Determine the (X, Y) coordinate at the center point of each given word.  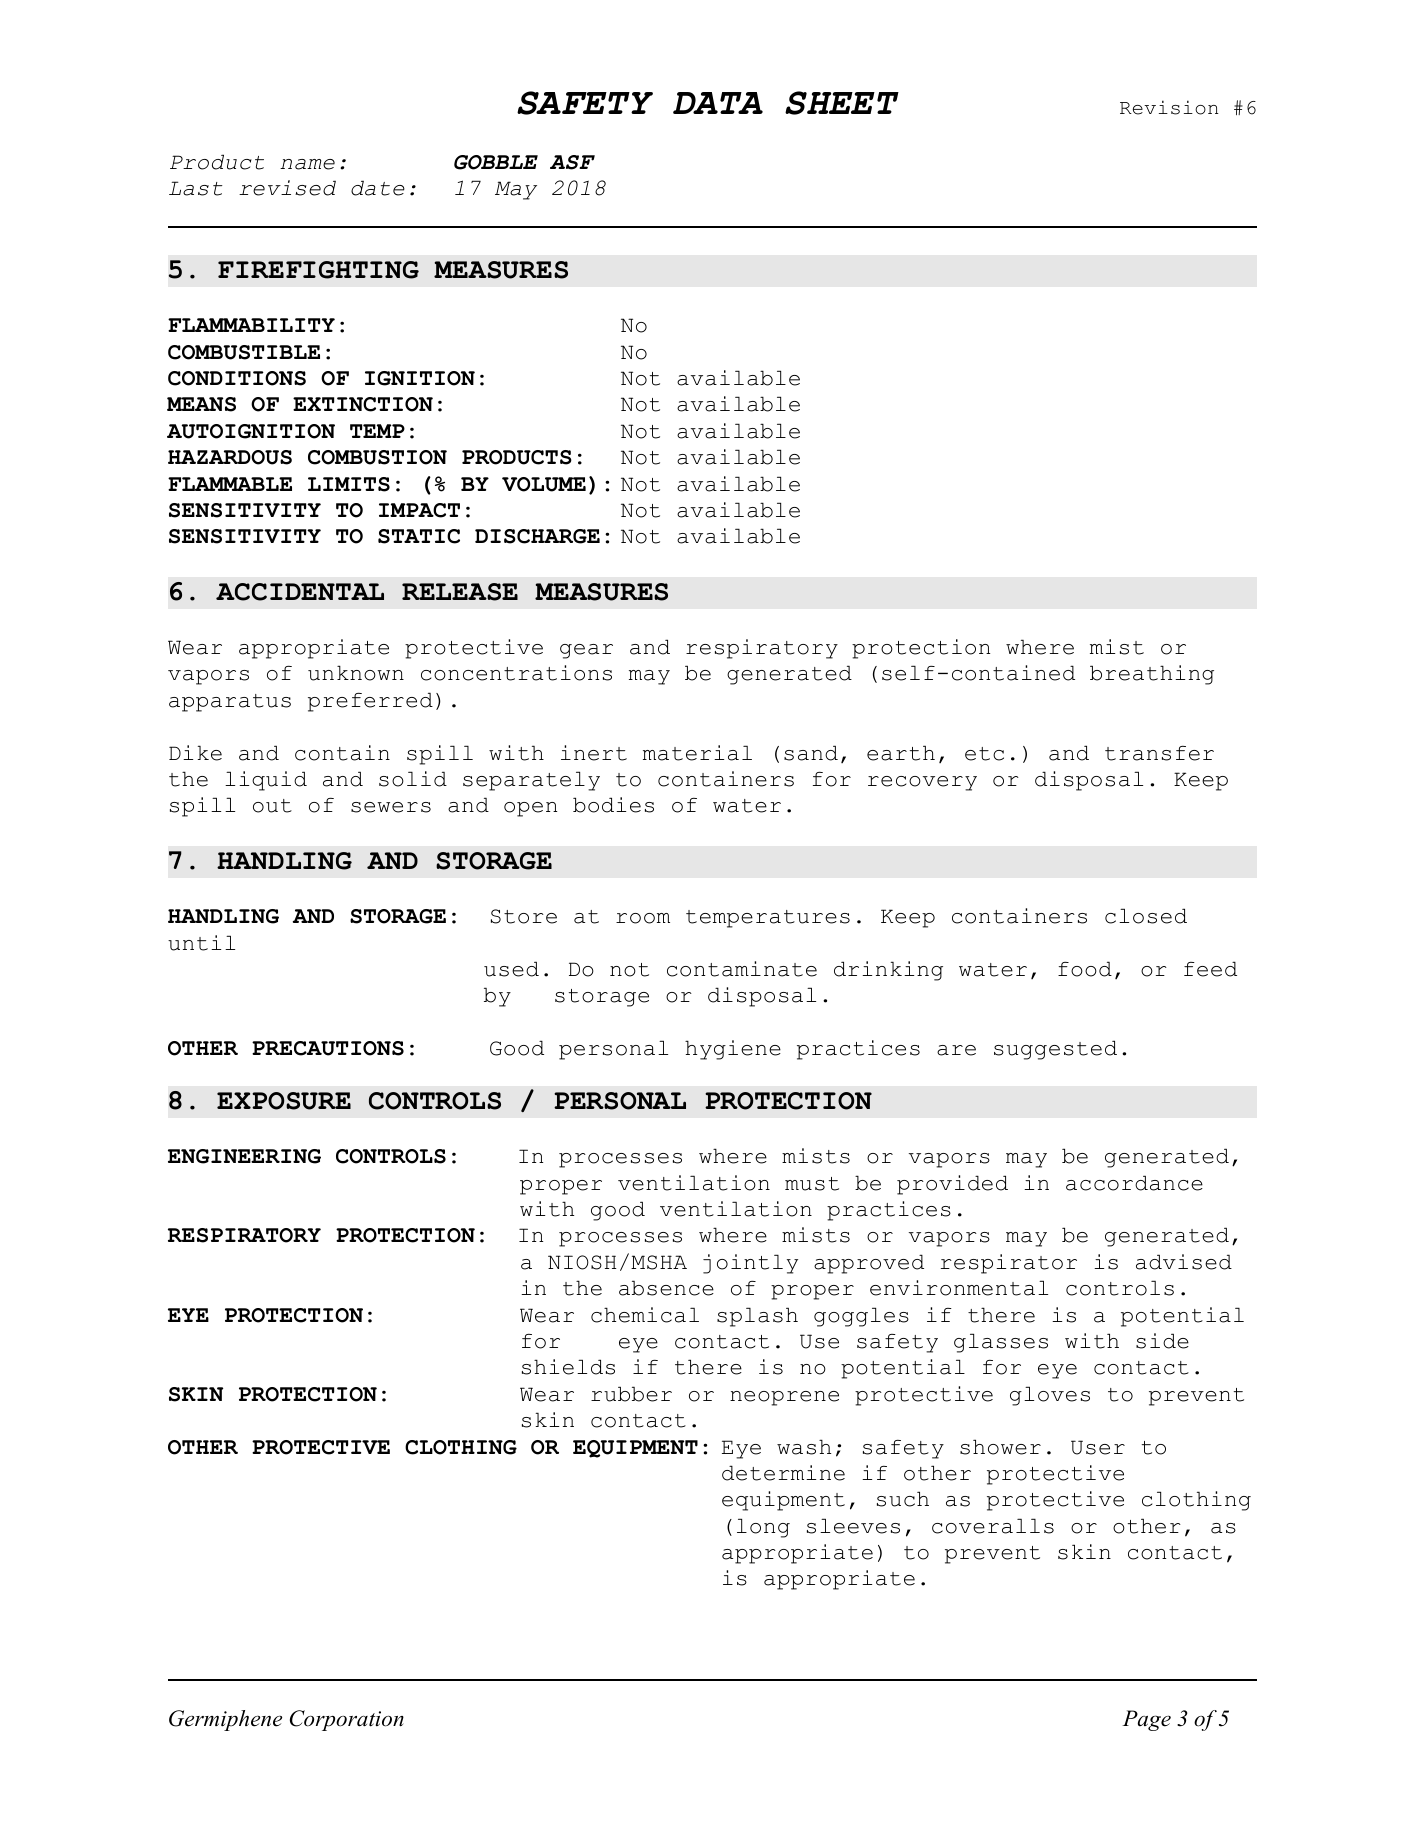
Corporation (347, 1720)
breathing (1152, 675)
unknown (356, 673)
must (812, 1184)
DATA (718, 103)
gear (586, 651)
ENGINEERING (244, 1156)
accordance (1134, 1183)
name (307, 164)
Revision (1169, 107)
